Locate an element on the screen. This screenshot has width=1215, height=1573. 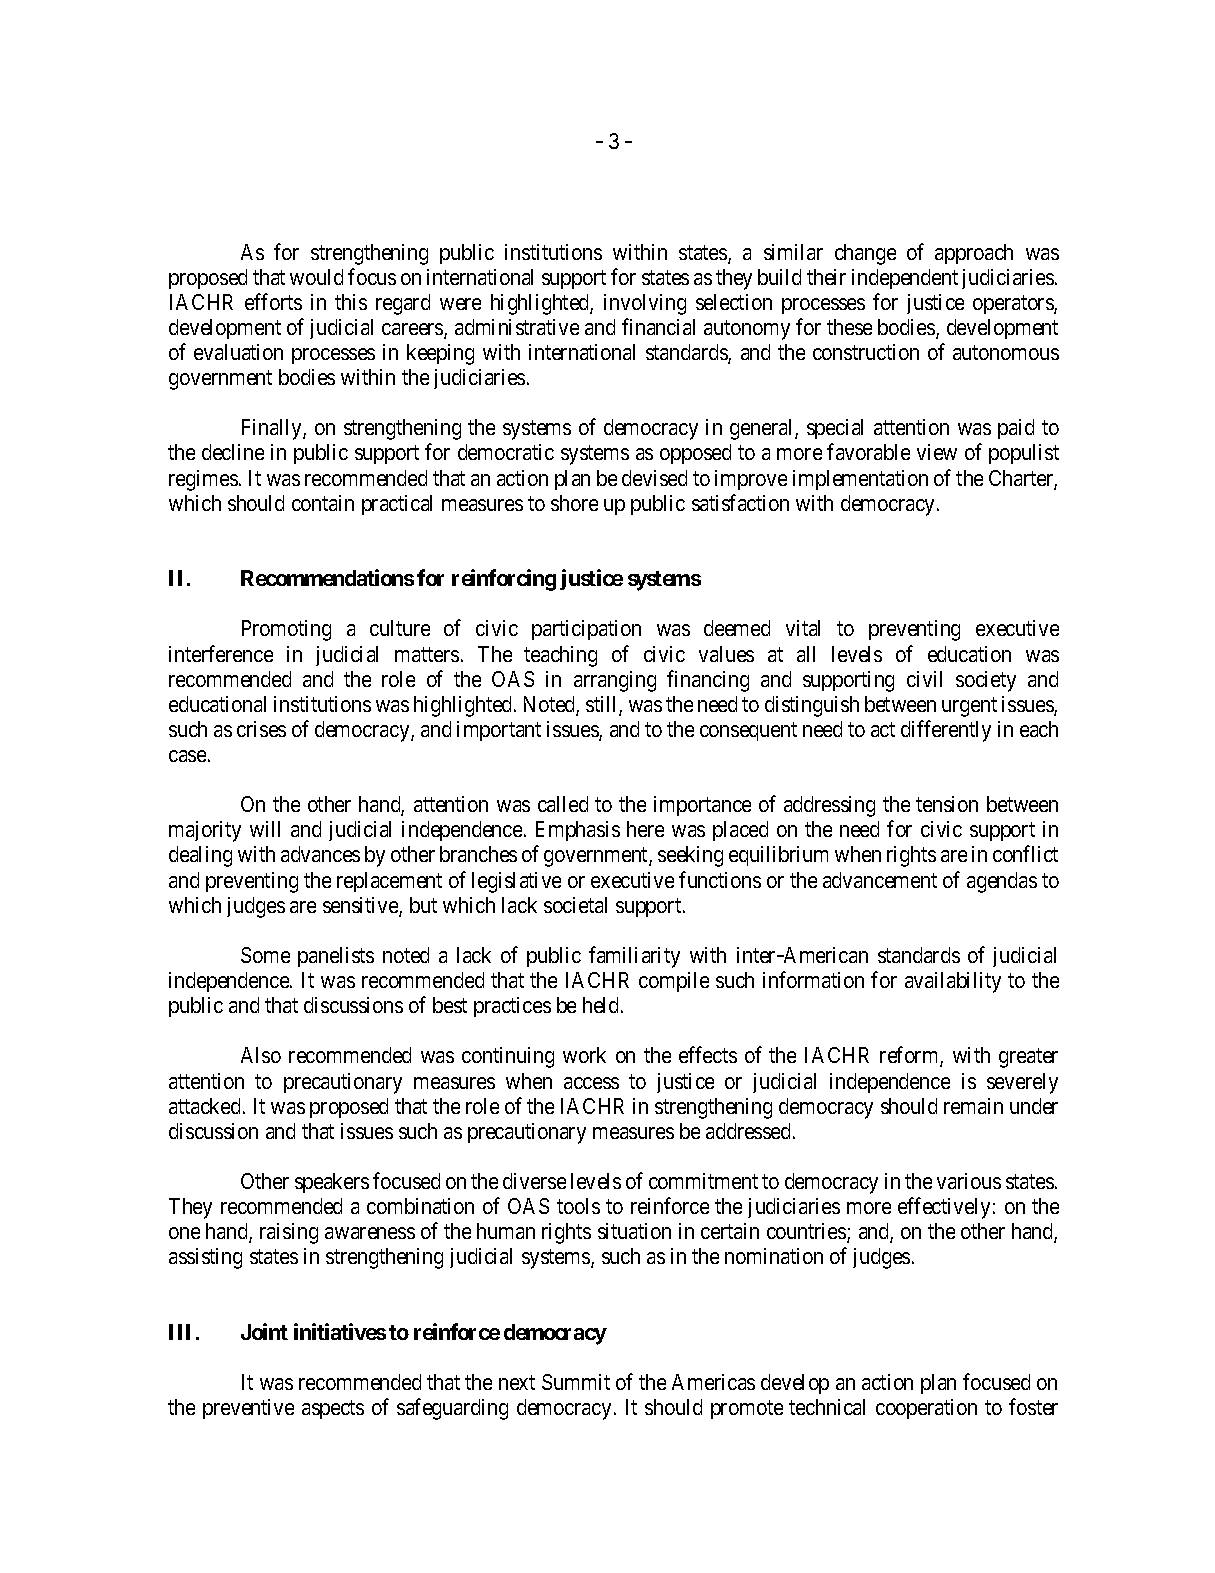
preventive is located at coordinates (248, 1409).
